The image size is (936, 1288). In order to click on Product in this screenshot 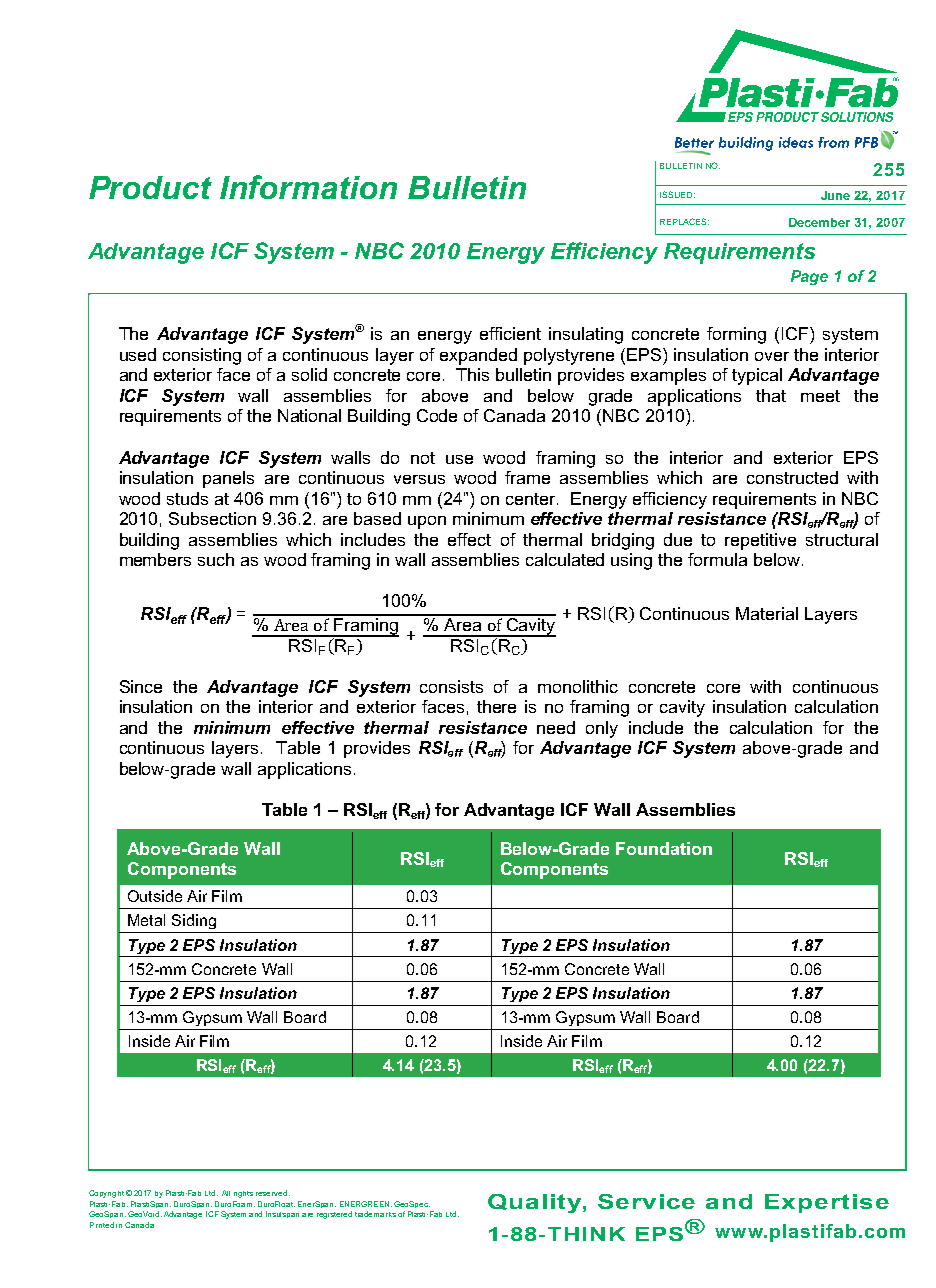, I will do `click(150, 187)`.
